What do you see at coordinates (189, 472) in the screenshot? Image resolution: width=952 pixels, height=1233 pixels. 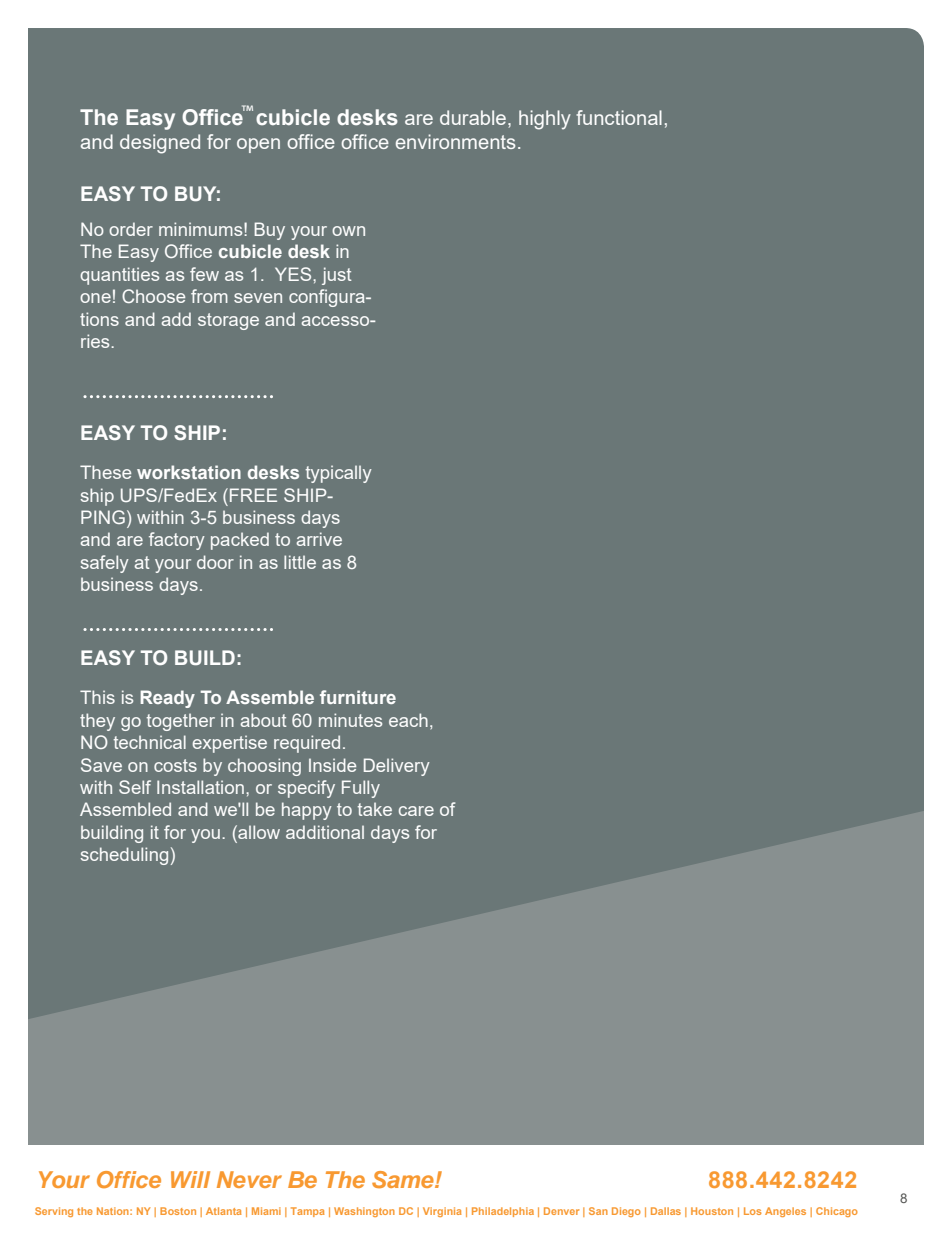 I see `workstation` at bounding box center [189, 472].
